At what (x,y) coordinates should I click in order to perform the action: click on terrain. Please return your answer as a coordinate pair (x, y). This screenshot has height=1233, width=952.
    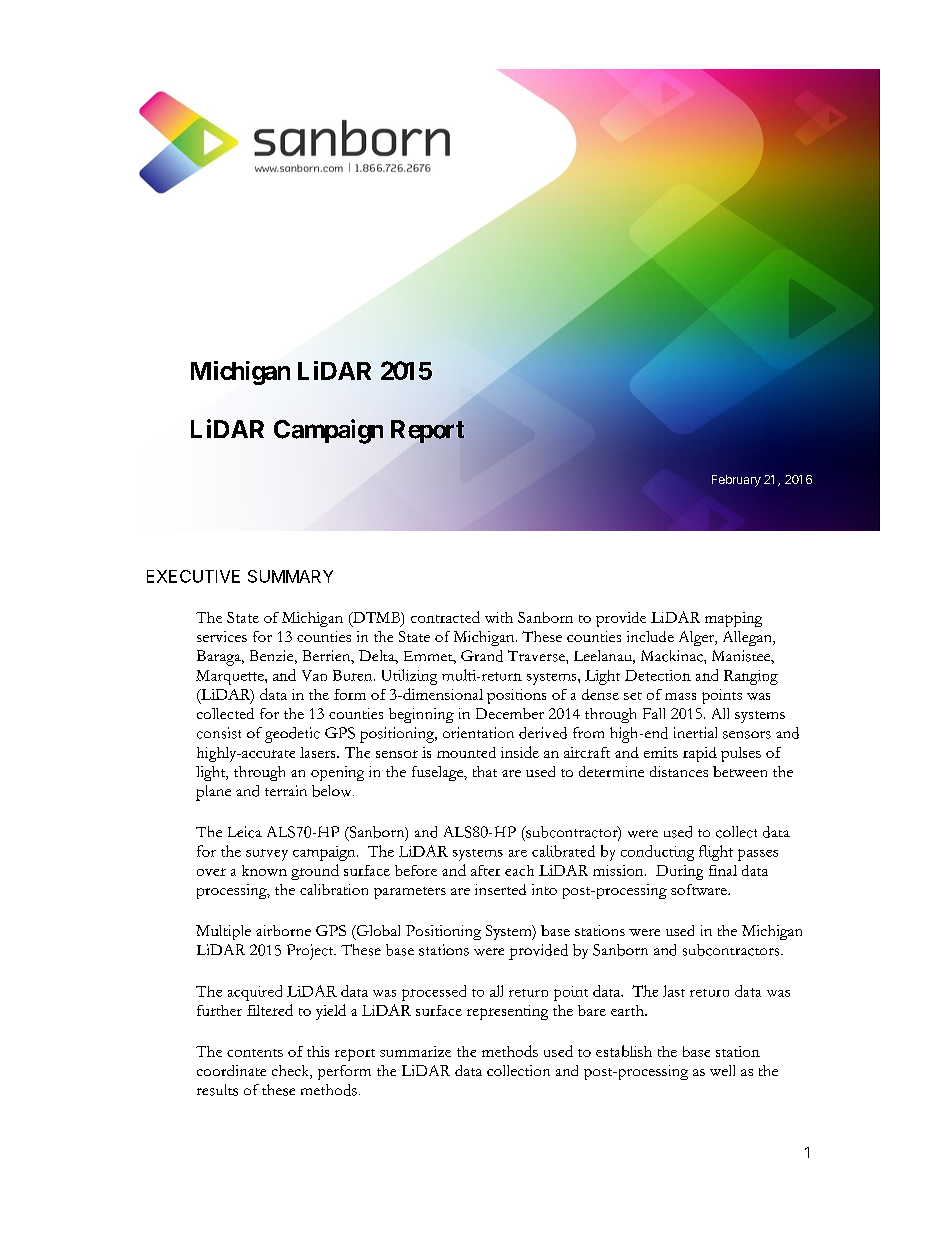
    Looking at the image, I should click on (286, 790).
